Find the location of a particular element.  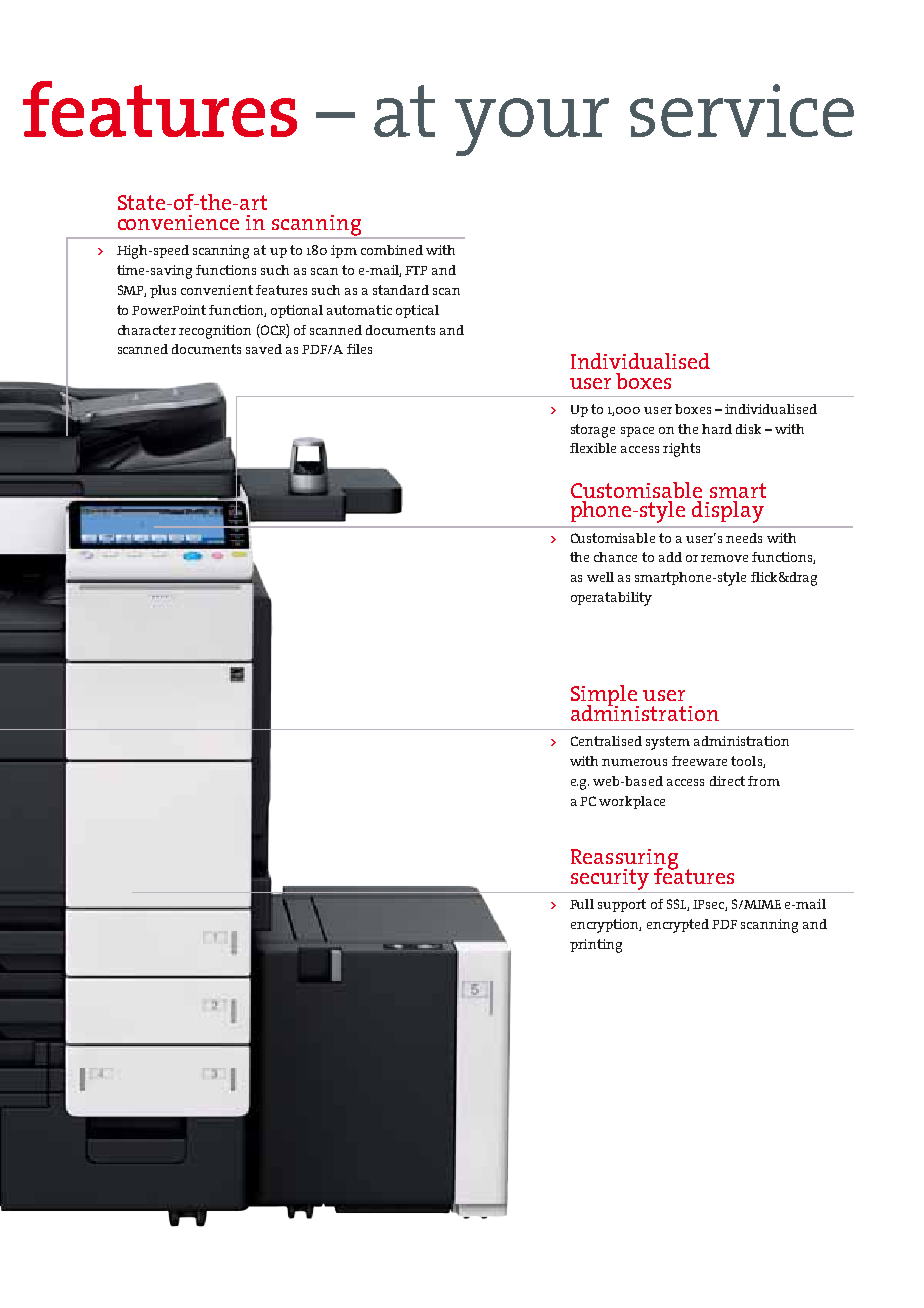

add is located at coordinates (670, 557).
